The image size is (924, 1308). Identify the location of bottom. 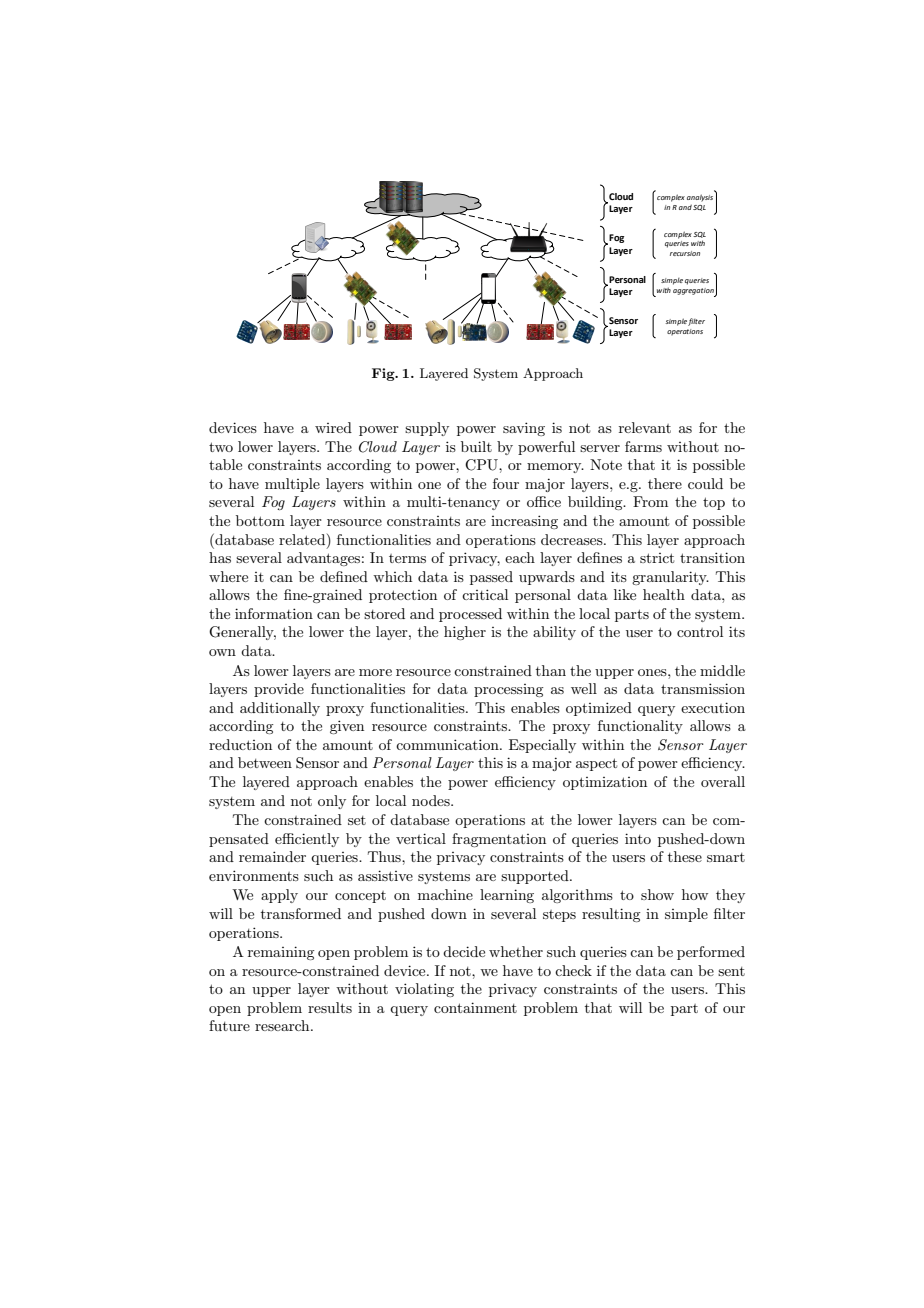
(260, 520).
